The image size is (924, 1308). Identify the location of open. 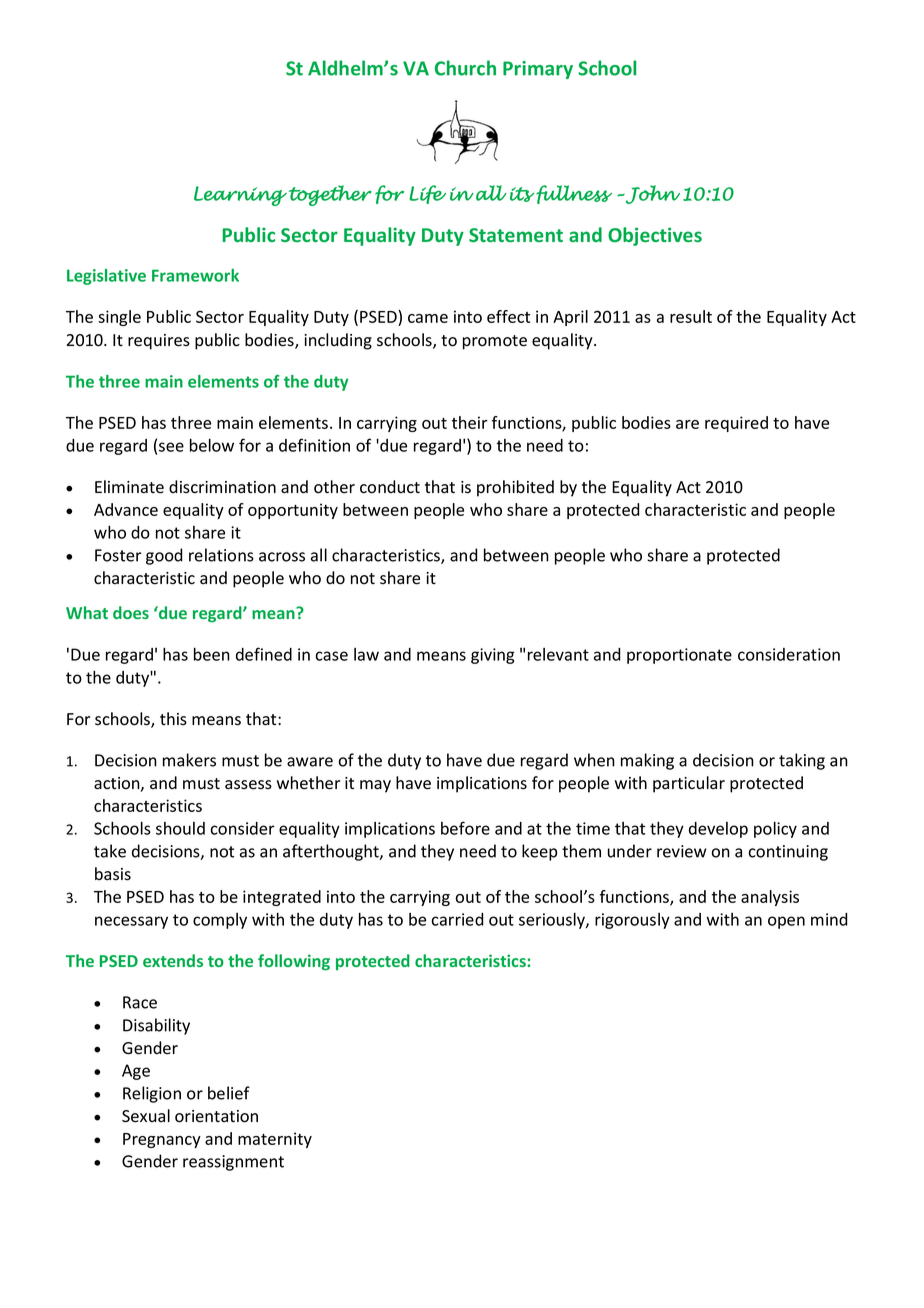
(786, 922).
